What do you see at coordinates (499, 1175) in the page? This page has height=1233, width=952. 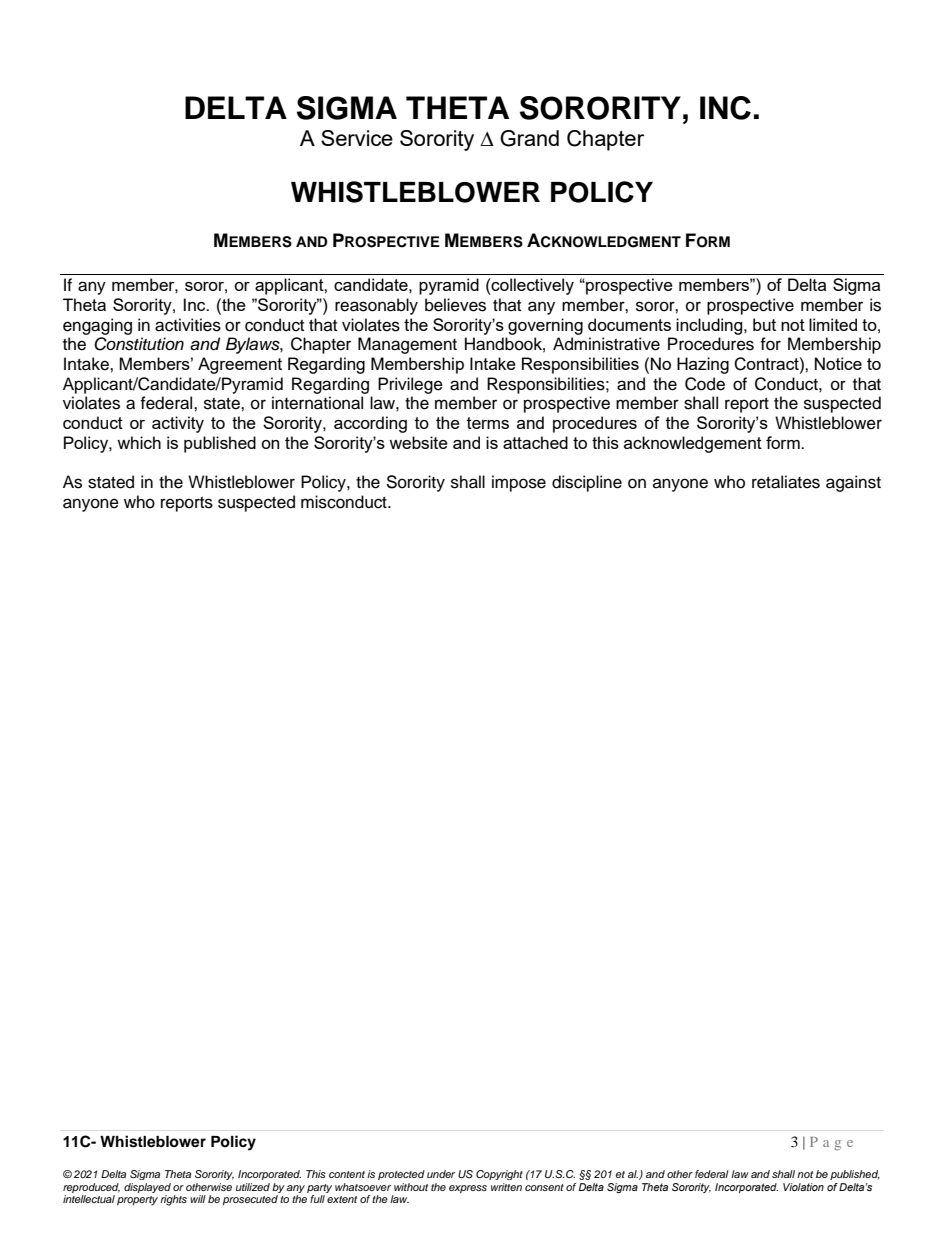 I see `Copyright` at bounding box center [499, 1175].
